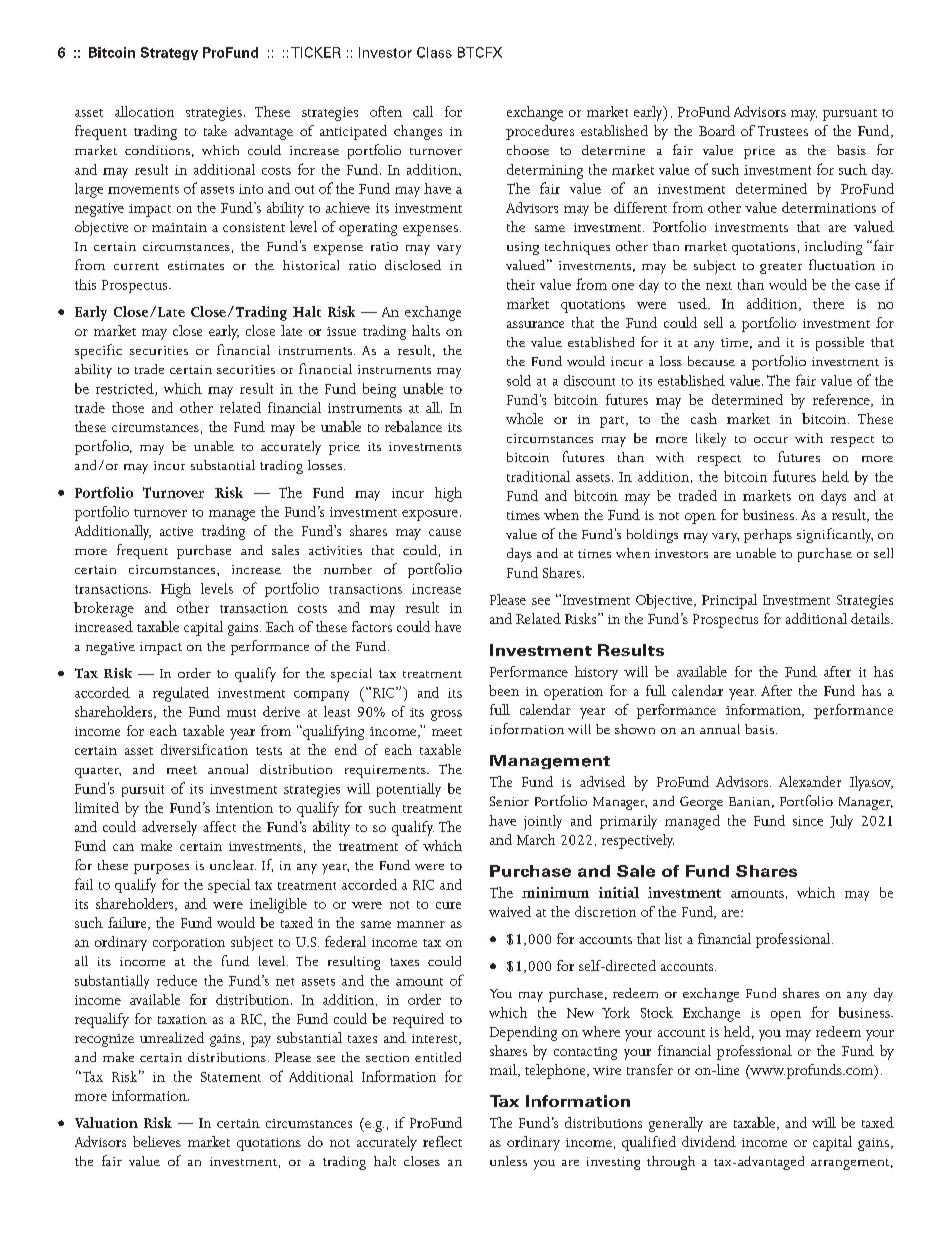 This screenshot has height=1241, width=952. What do you see at coordinates (372, 626) in the screenshot?
I see `factors` at bounding box center [372, 626].
